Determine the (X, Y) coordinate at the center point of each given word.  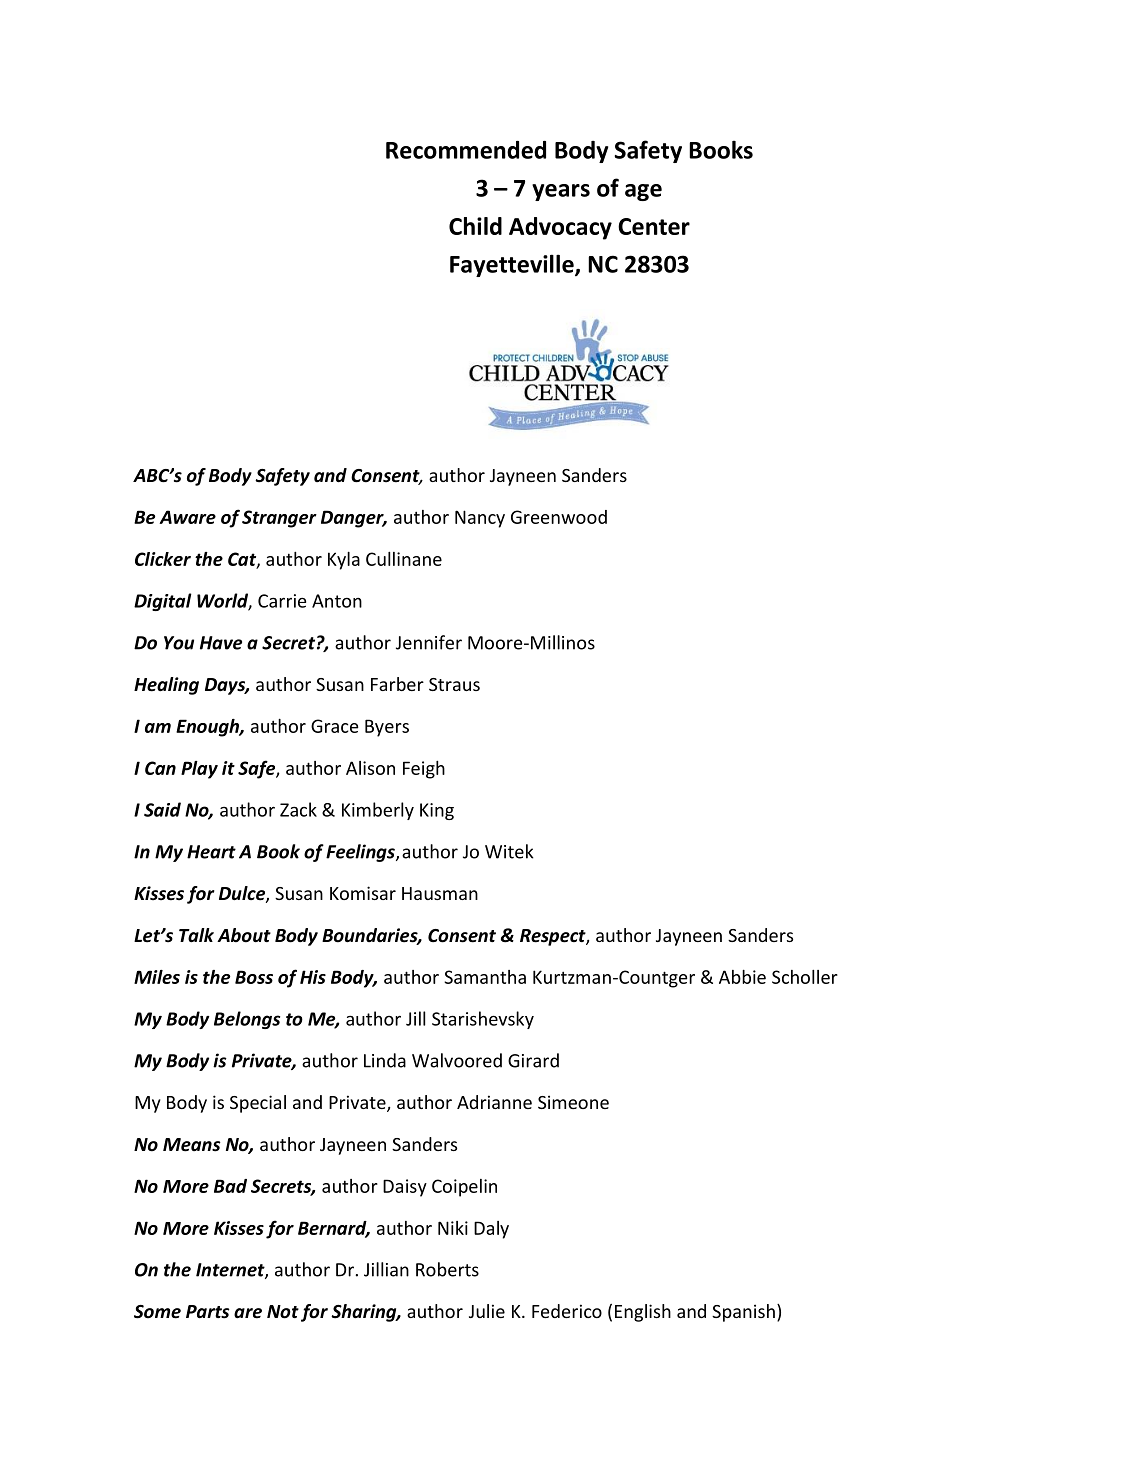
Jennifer (429, 642)
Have (221, 643)
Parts (208, 1312)
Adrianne (494, 1102)
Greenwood (559, 517)
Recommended (466, 150)
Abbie (742, 977)
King (437, 811)
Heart (211, 852)
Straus (454, 684)
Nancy (480, 519)
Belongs (247, 1020)
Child (475, 226)
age (643, 192)
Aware (187, 517)
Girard (533, 1060)
